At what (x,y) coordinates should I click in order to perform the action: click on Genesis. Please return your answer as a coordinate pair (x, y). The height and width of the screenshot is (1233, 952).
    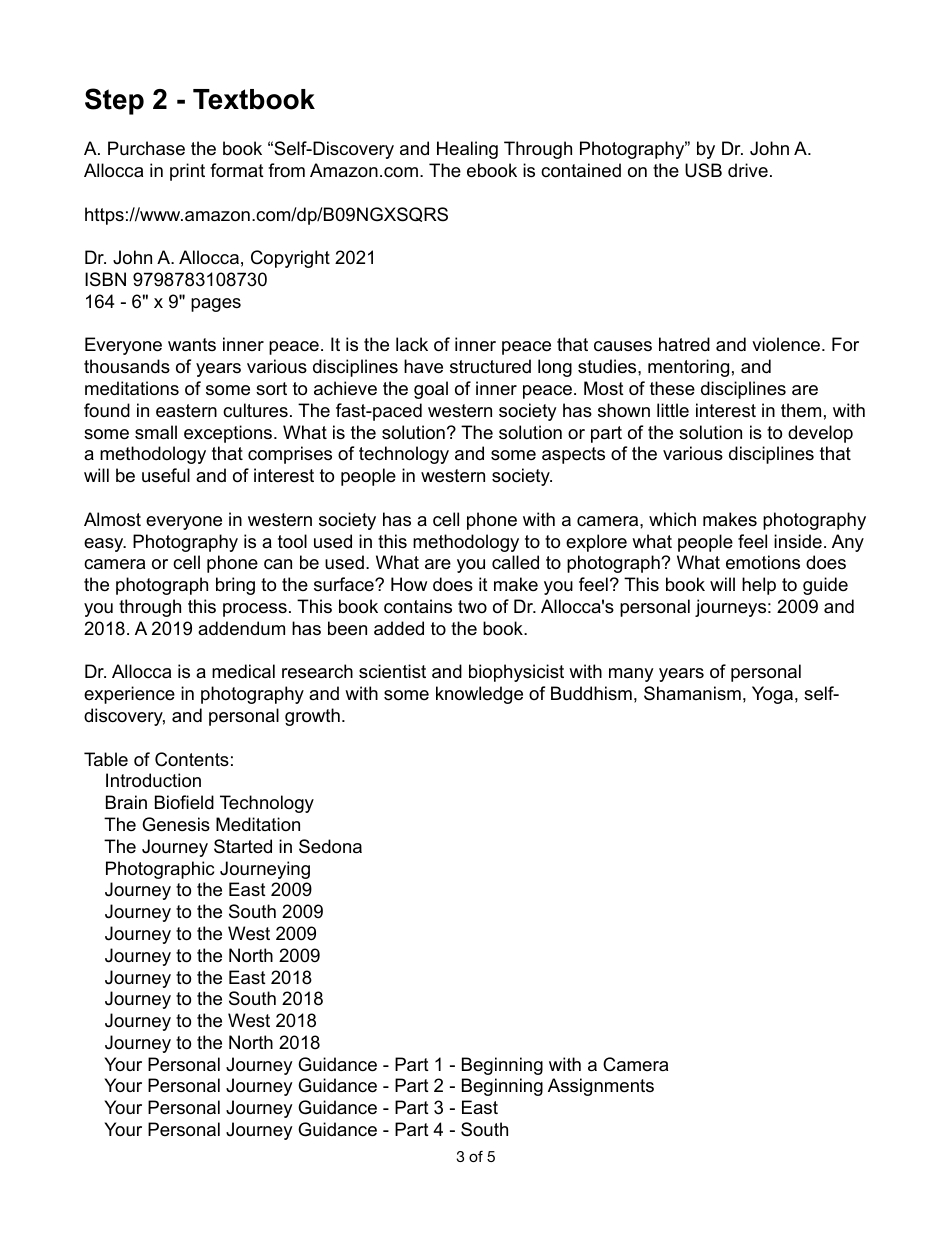
    Looking at the image, I should click on (176, 824).
